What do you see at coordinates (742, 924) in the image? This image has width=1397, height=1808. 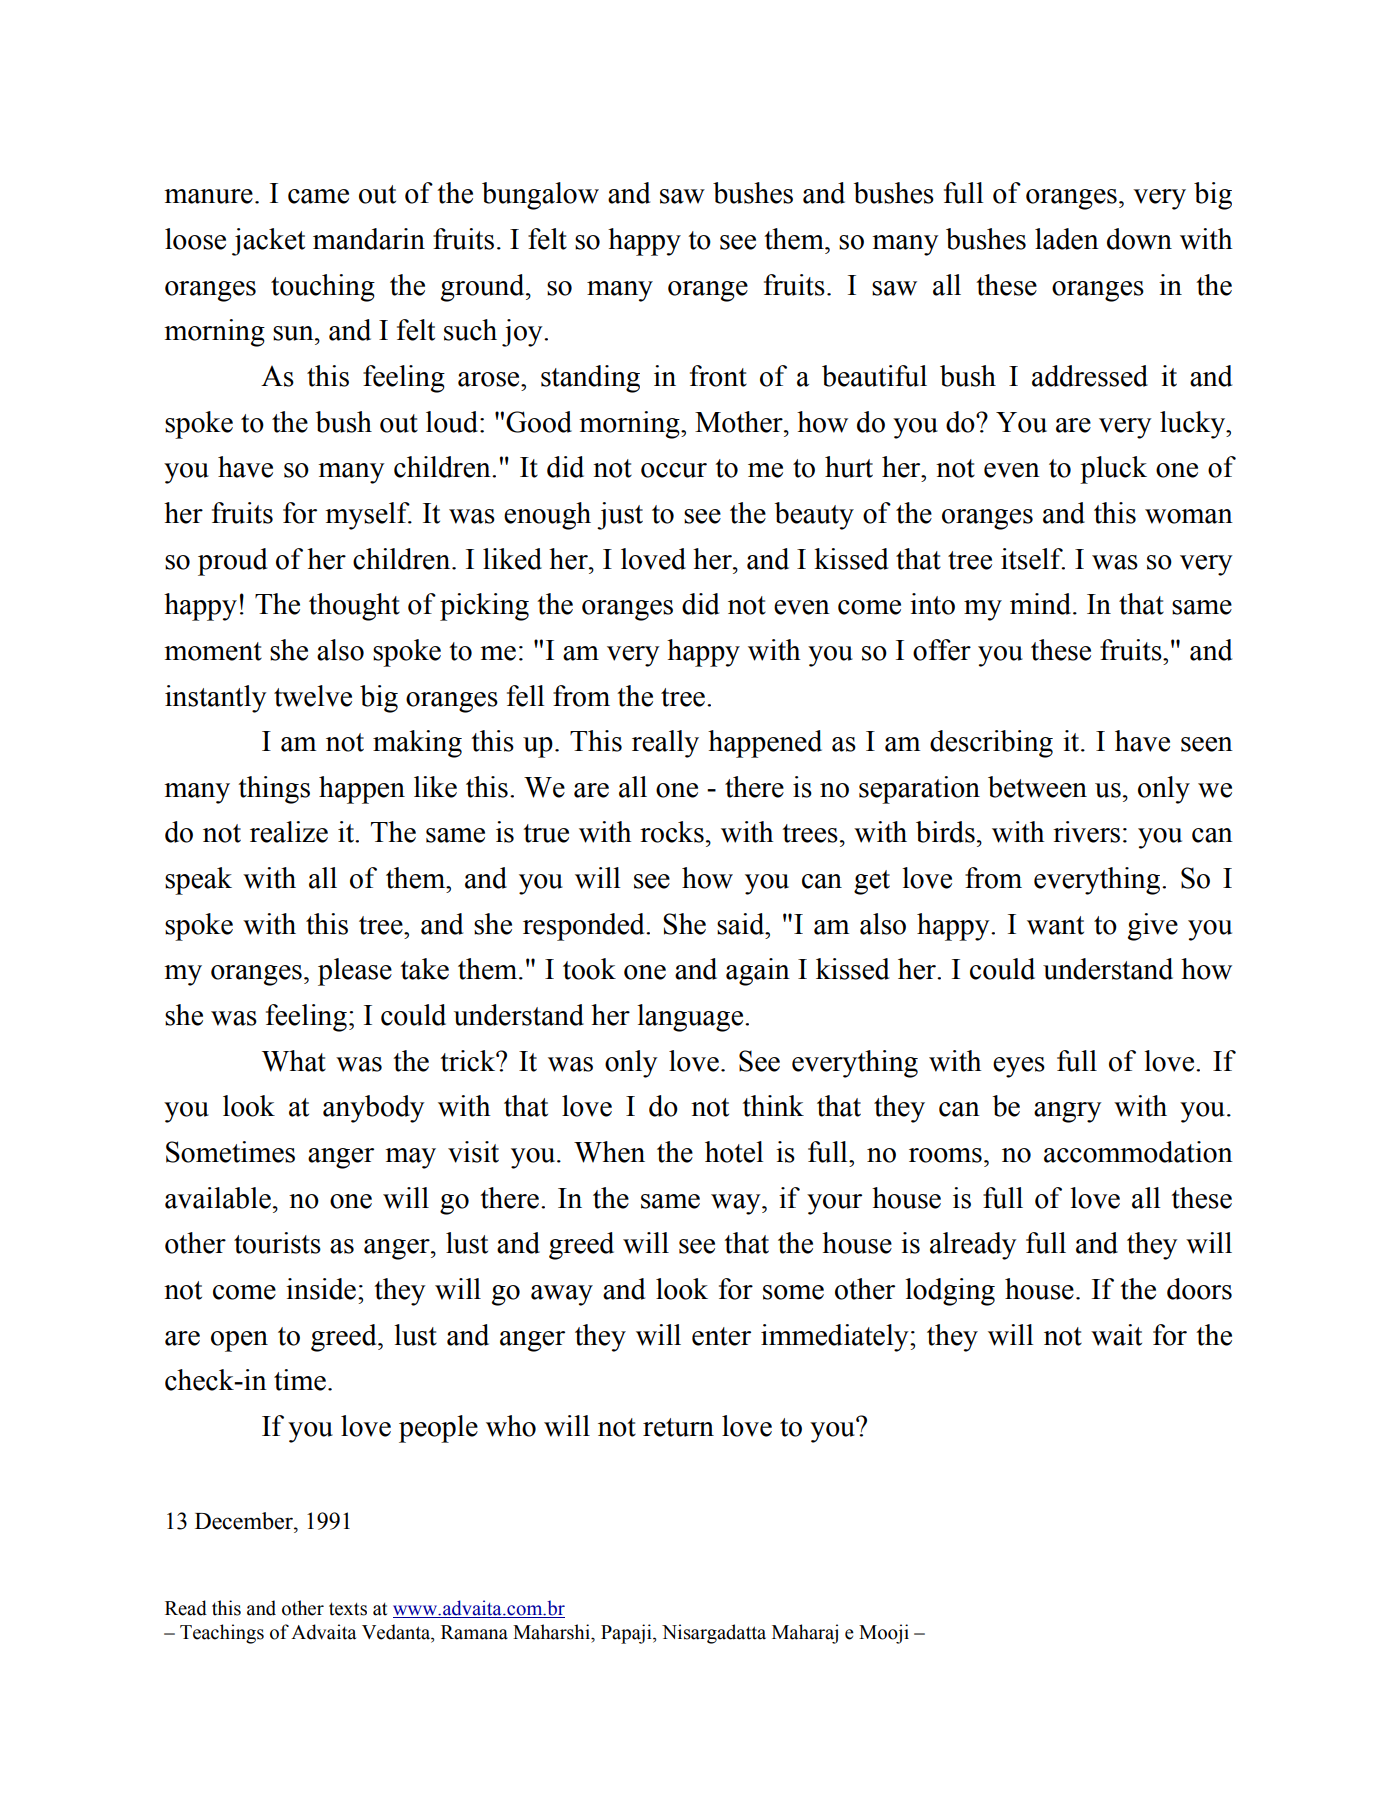 I see `said` at bounding box center [742, 924].
